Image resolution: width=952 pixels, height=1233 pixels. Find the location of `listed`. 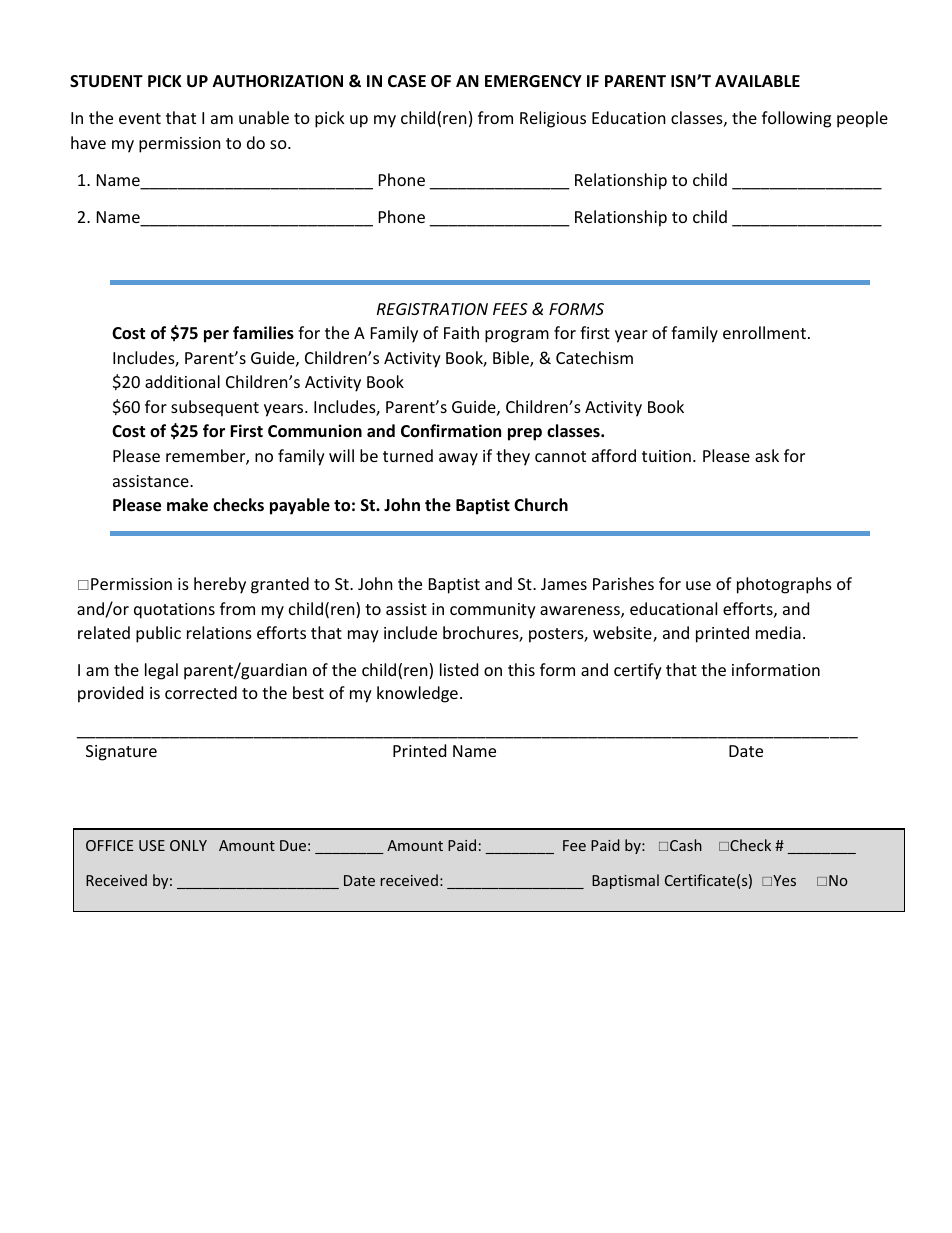

listed is located at coordinates (459, 669).
